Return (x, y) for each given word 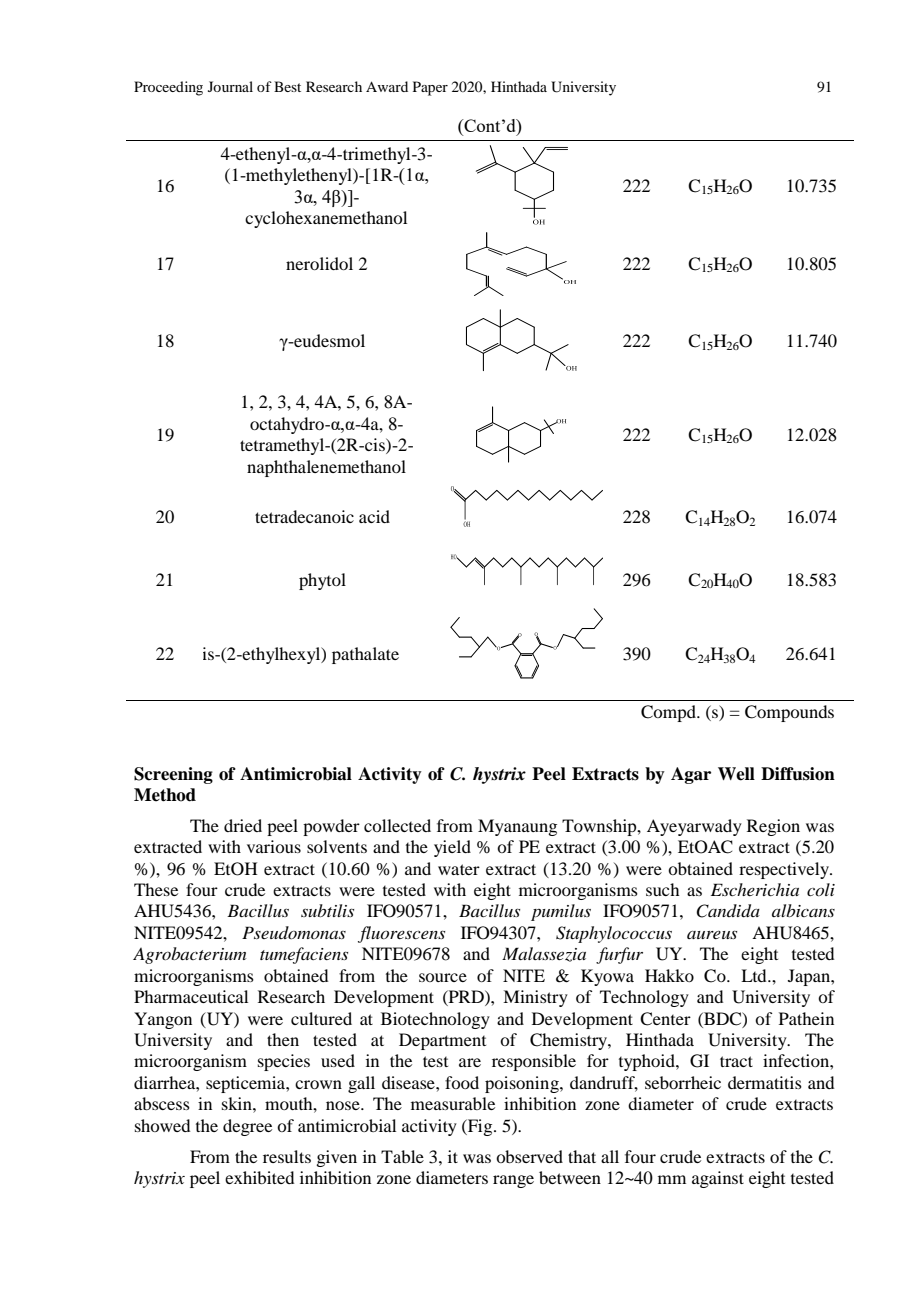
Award (387, 86)
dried (243, 825)
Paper (430, 88)
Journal (230, 86)
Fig (480, 1127)
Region (773, 827)
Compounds (789, 713)
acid (374, 516)
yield (452, 848)
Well (736, 774)
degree (247, 1127)
